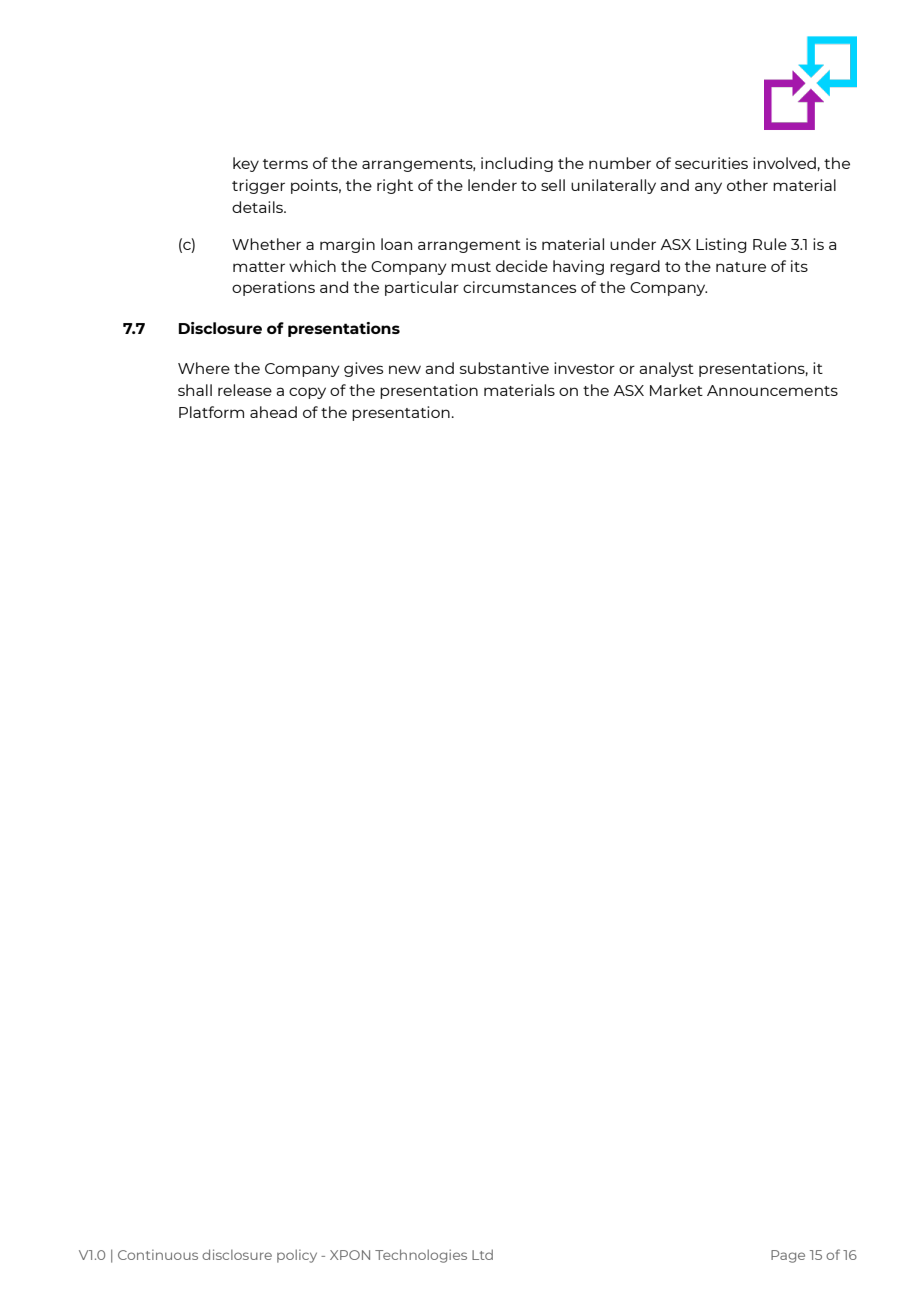 The width and height of the screenshot is (924, 1307). Describe the element at coordinates (676, 390) in the screenshot. I see `Market` at that location.
